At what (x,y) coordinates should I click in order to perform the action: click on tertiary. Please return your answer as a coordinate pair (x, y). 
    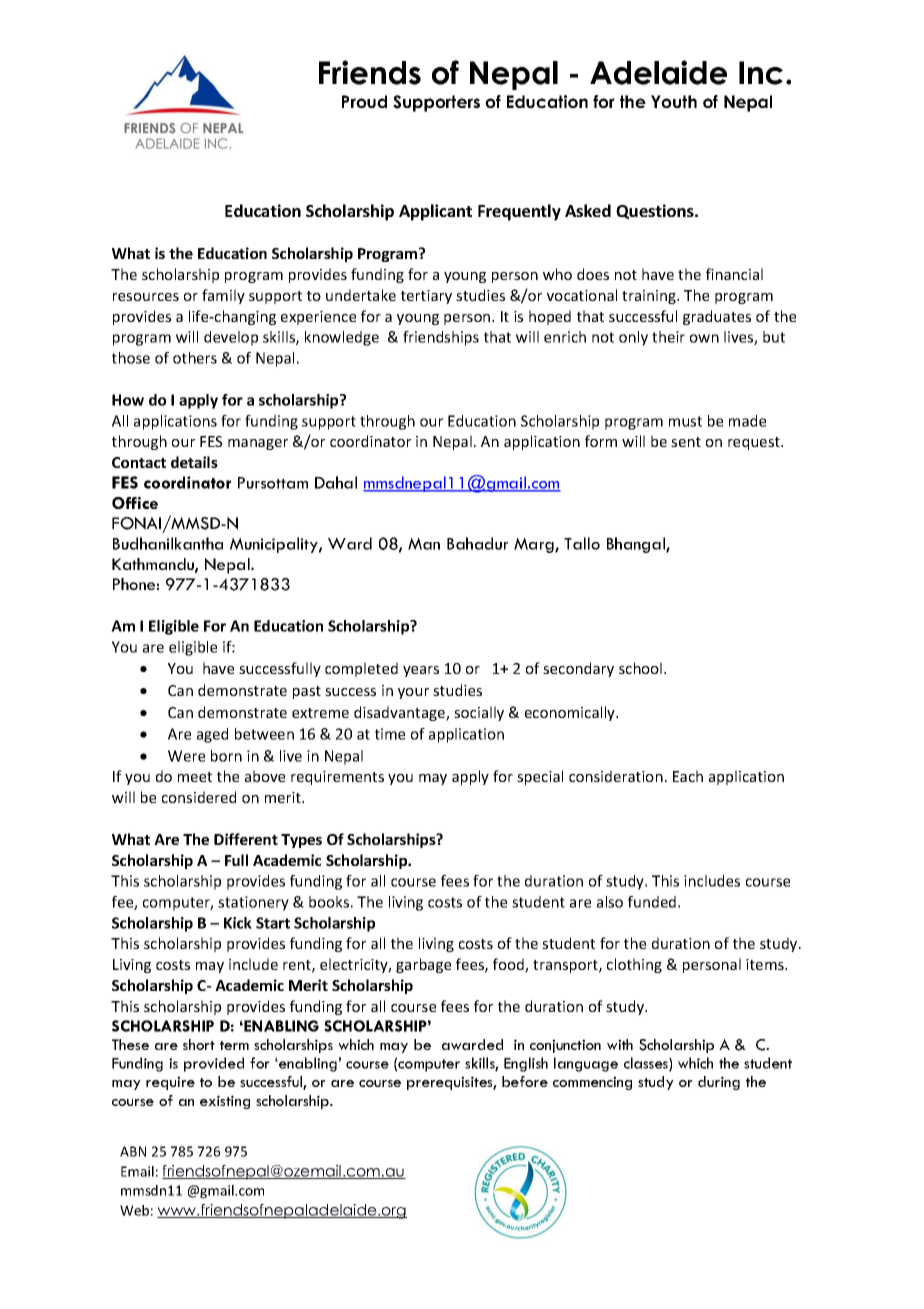
    Looking at the image, I should click on (426, 297).
